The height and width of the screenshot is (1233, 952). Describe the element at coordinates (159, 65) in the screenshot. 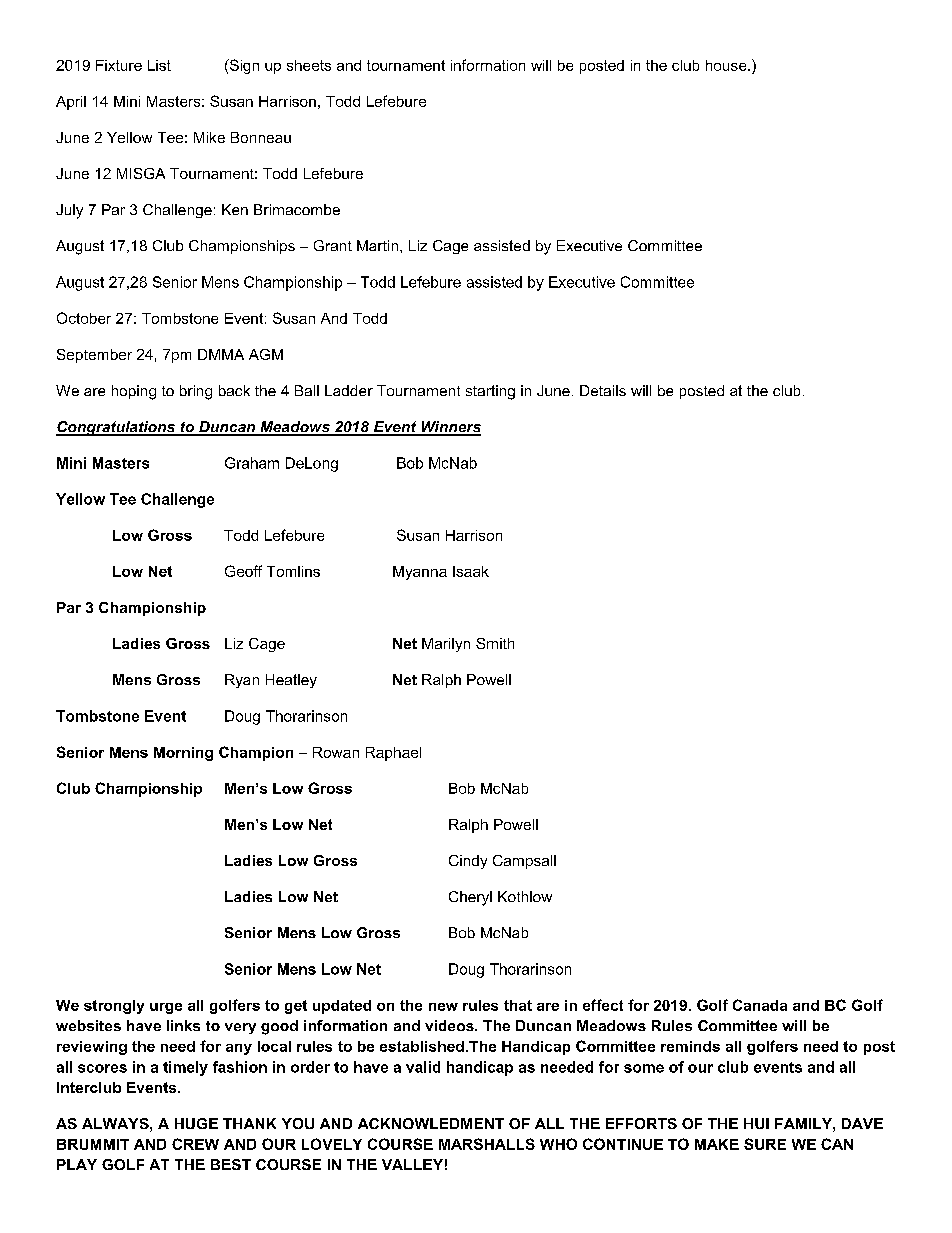

I see `List` at that location.
